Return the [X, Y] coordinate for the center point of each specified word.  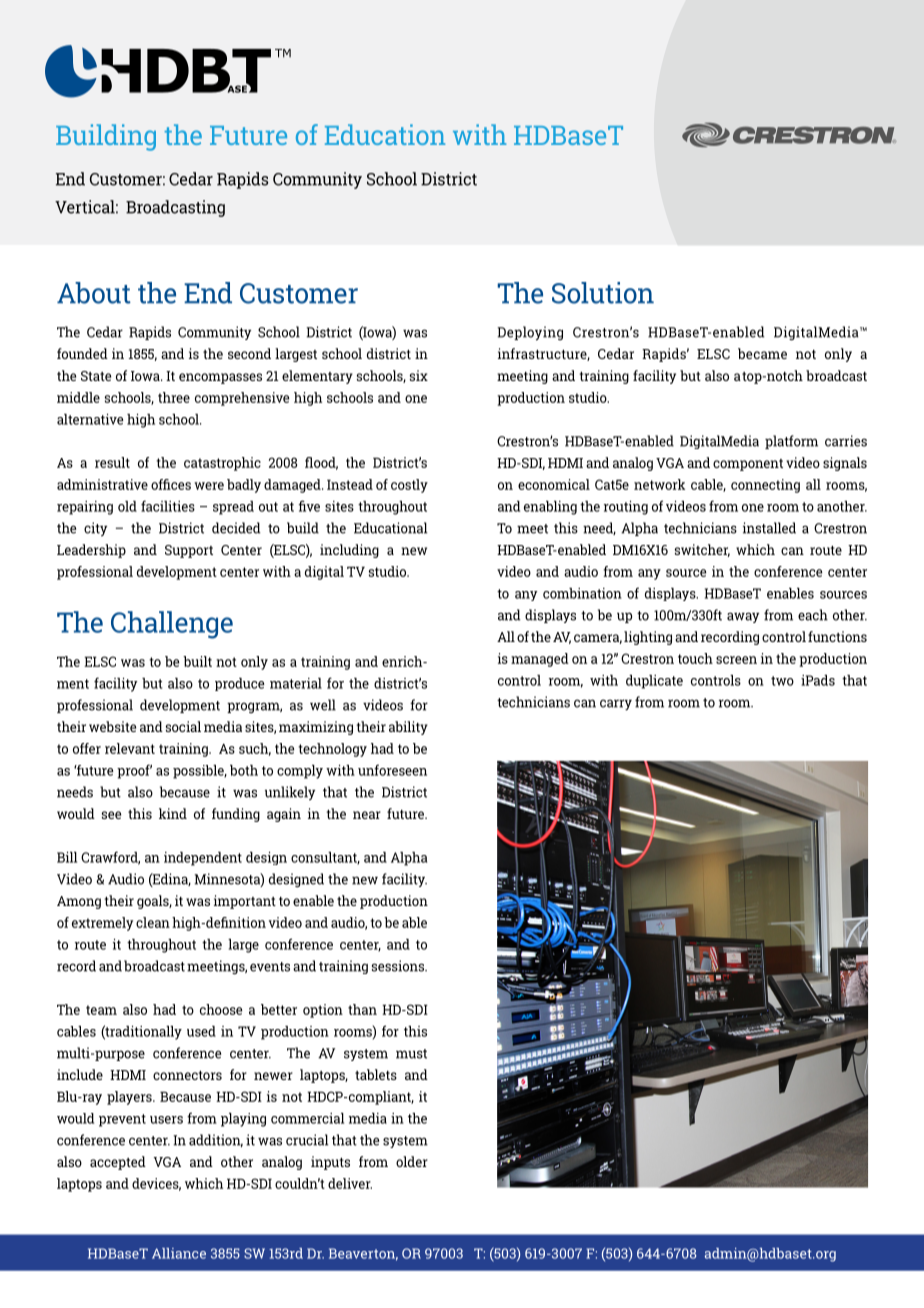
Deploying [530, 333]
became [762, 353]
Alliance [179, 1253]
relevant [130, 748]
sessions [399, 966]
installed [769, 528]
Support [189, 551]
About [94, 293]
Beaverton [363, 1254]
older [412, 1161]
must [411, 1054]
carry [616, 704]
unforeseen [392, 770]
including [349, 551]
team [101, 1010]
